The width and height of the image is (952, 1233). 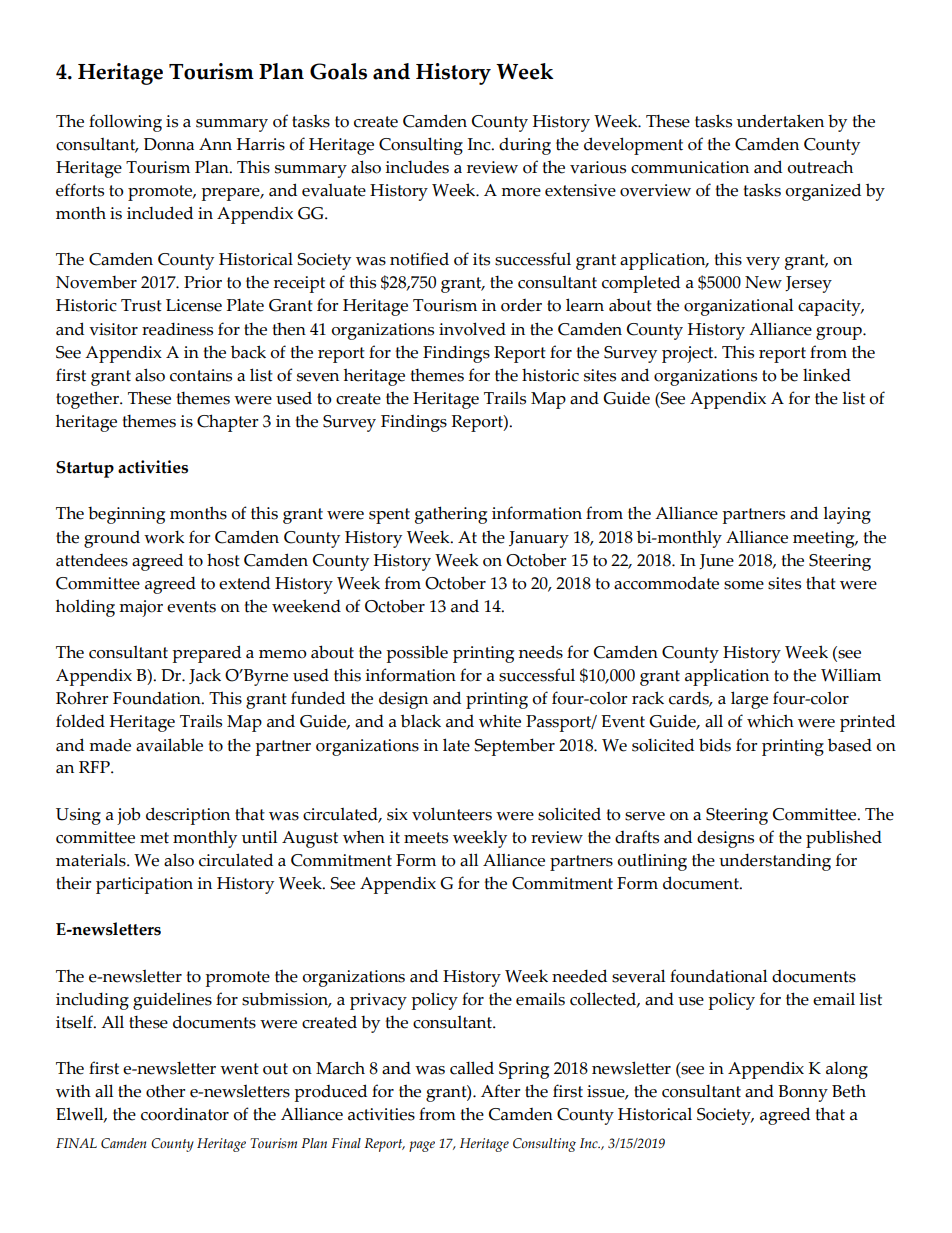 What do you see at coordinates (775, 862) in the image?
I see `understanding` at bounding box center [775, 862].
